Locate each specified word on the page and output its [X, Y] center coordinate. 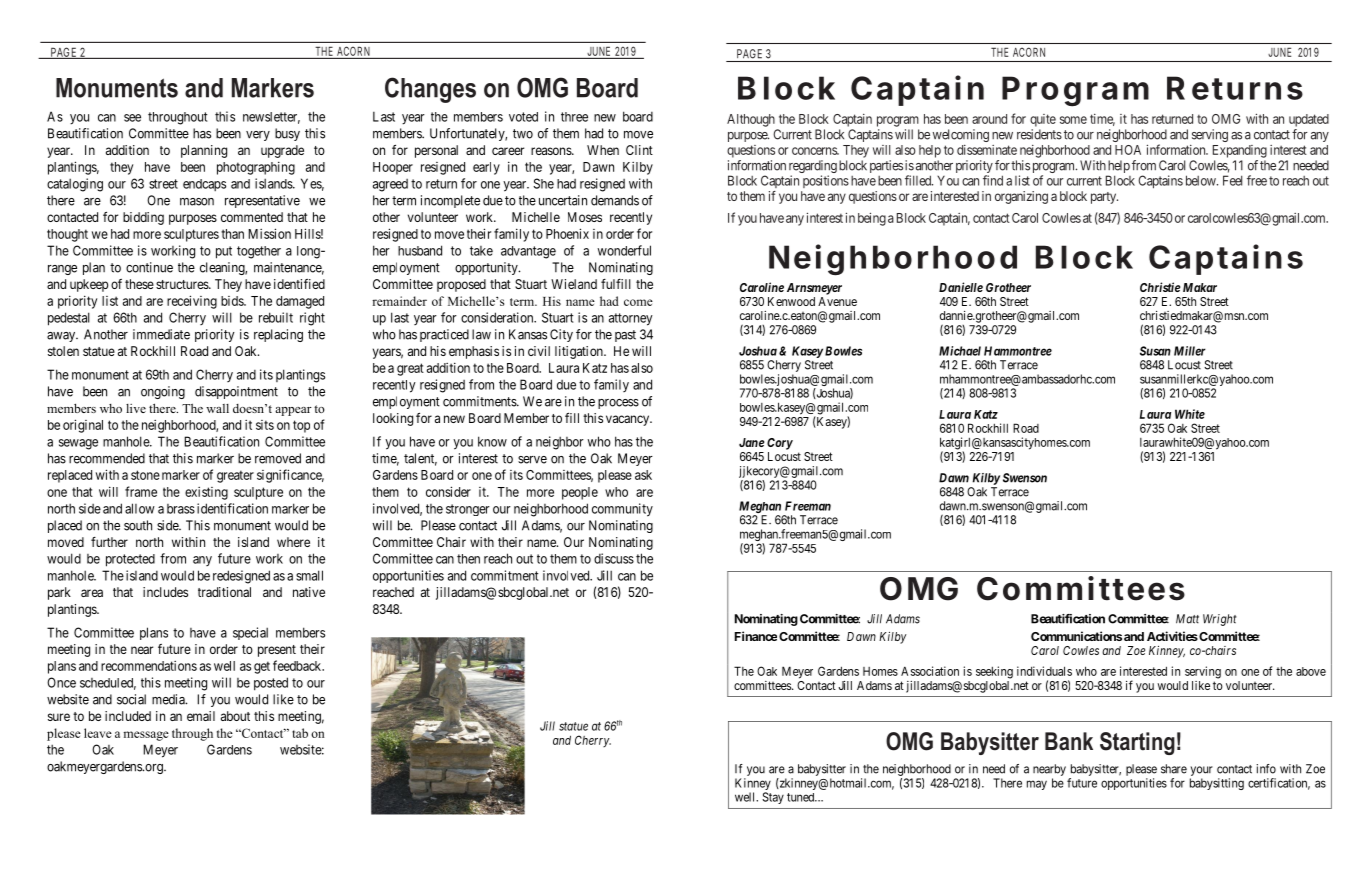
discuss [614, 558]
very [258, 136]
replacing [278, 335]
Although [751, 120]
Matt [1187, 619]
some [1073, 120]
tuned [802, 797]
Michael [960, 351]
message [146, 736]
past [625, 336]
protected [130, 560]
